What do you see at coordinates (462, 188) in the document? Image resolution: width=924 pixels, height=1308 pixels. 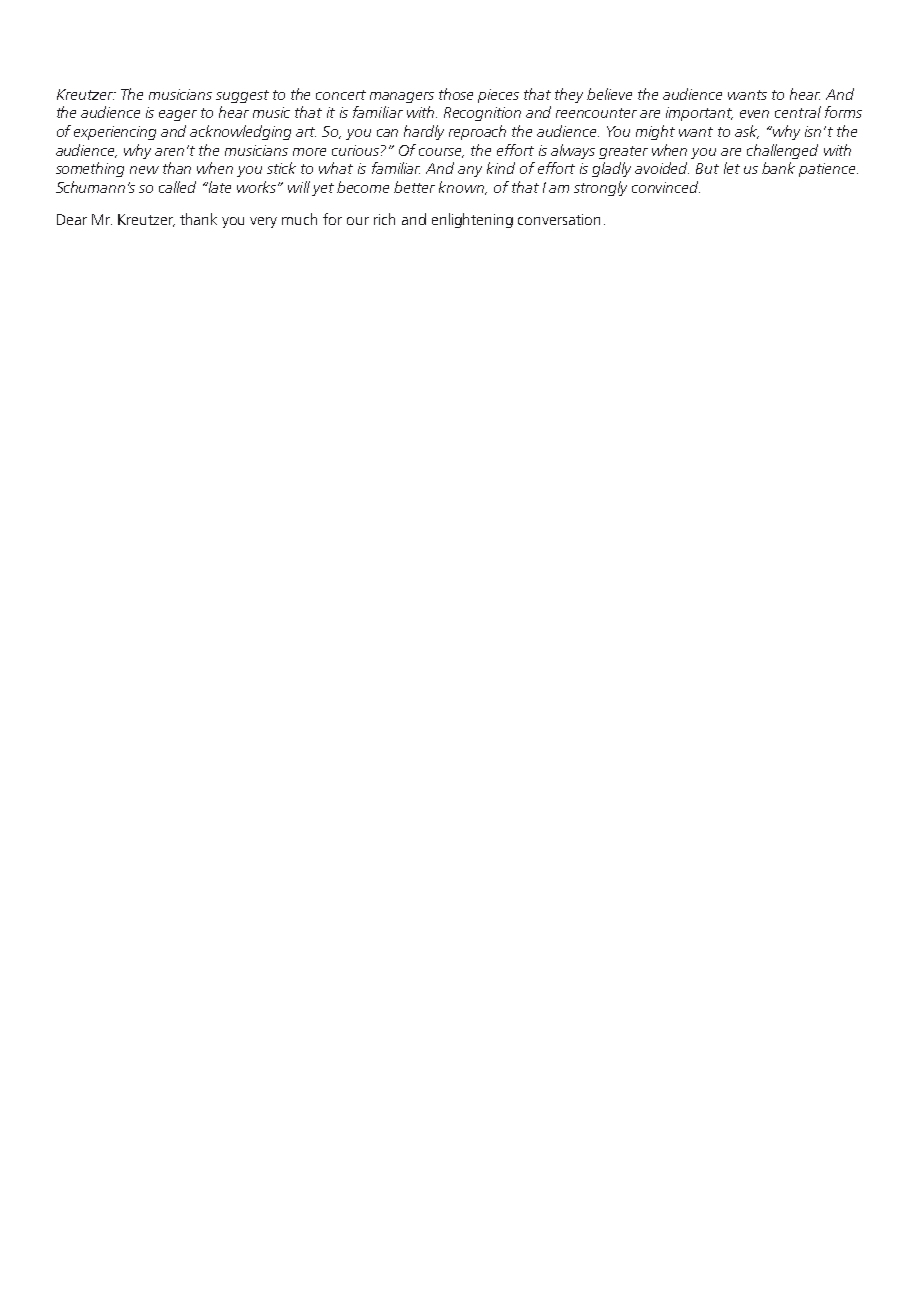 I see `known` at bounding box center [462, 188].
